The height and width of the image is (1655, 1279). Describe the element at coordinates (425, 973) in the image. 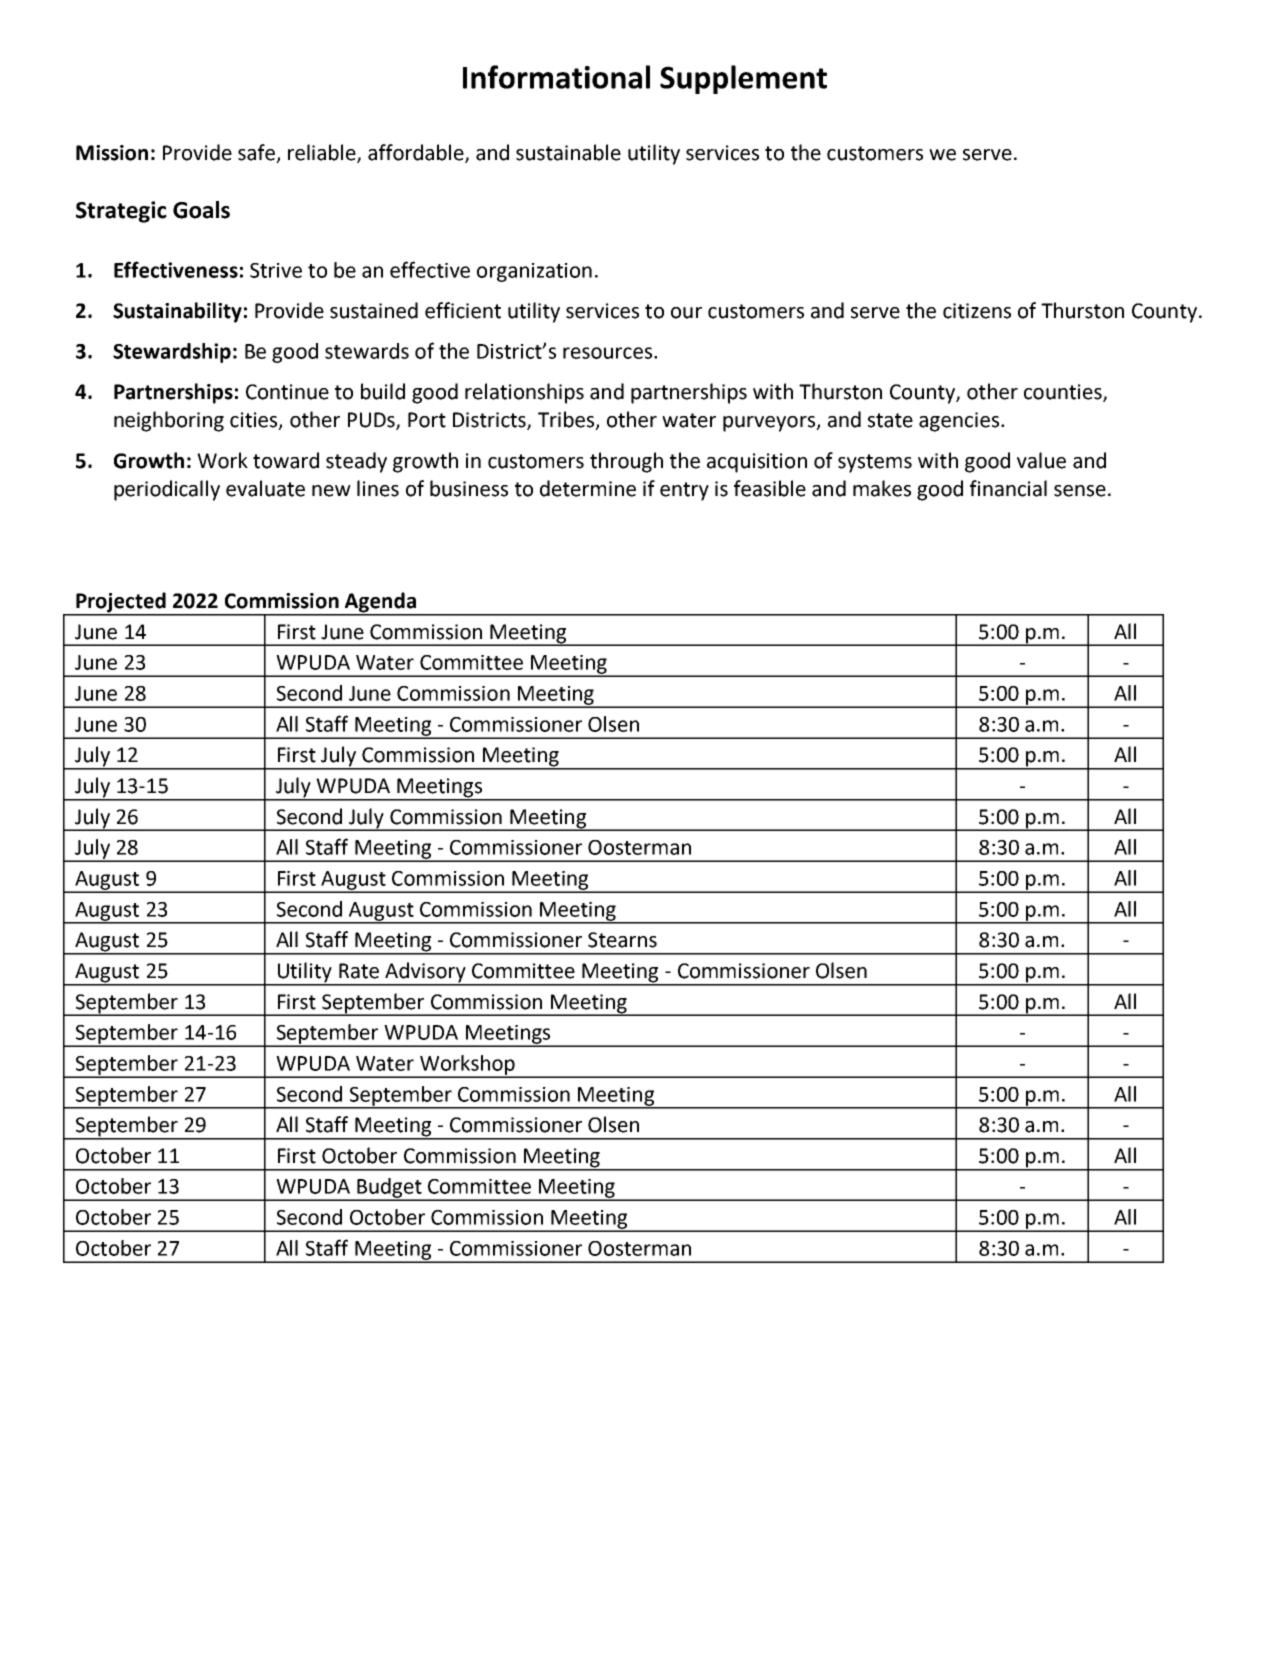

I see `Advisory` at that location.
